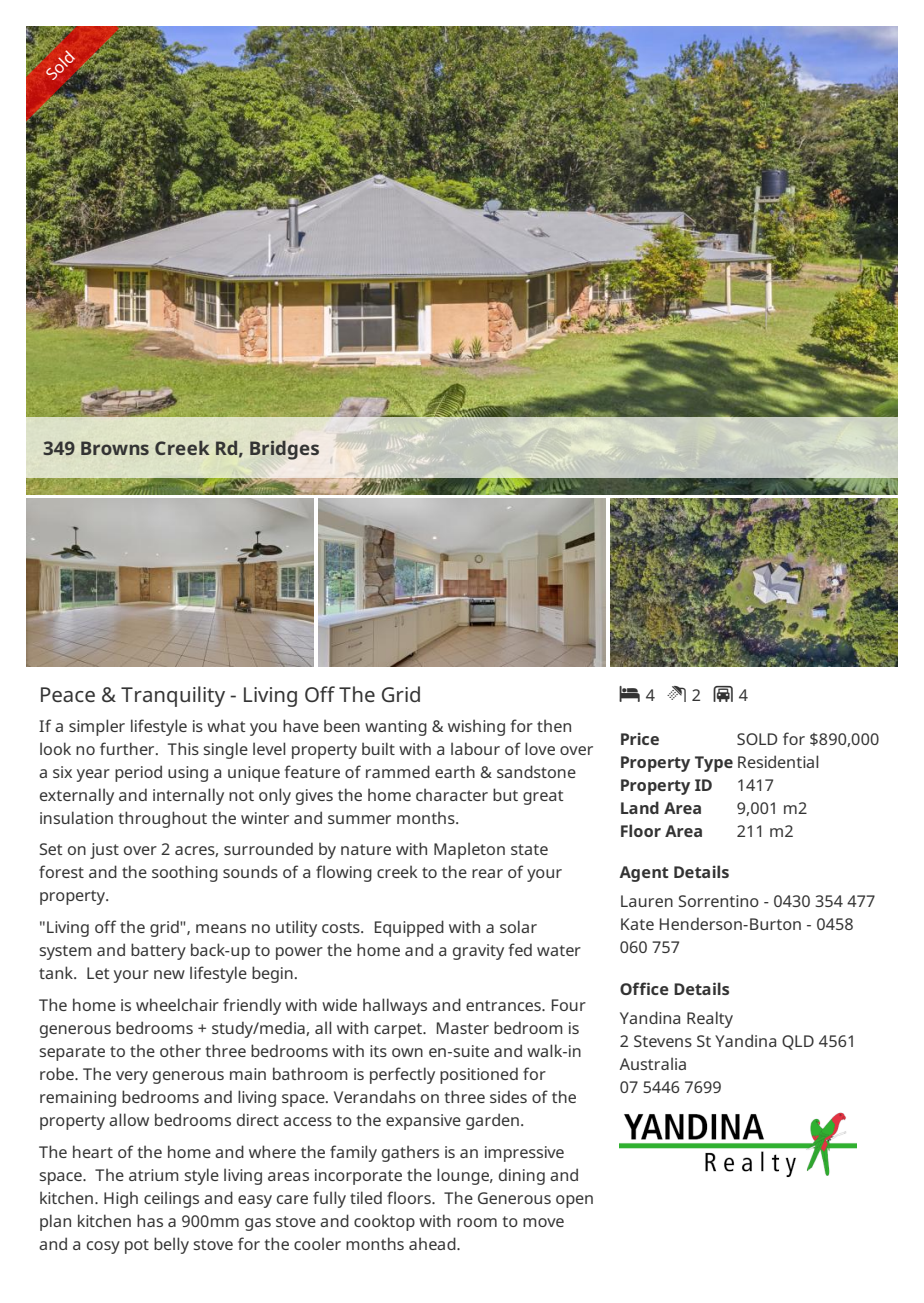 The image size is (924, 1303). Describe the element at coordinates (97, 727) in the screenshot. I see `simpler` at that location.
